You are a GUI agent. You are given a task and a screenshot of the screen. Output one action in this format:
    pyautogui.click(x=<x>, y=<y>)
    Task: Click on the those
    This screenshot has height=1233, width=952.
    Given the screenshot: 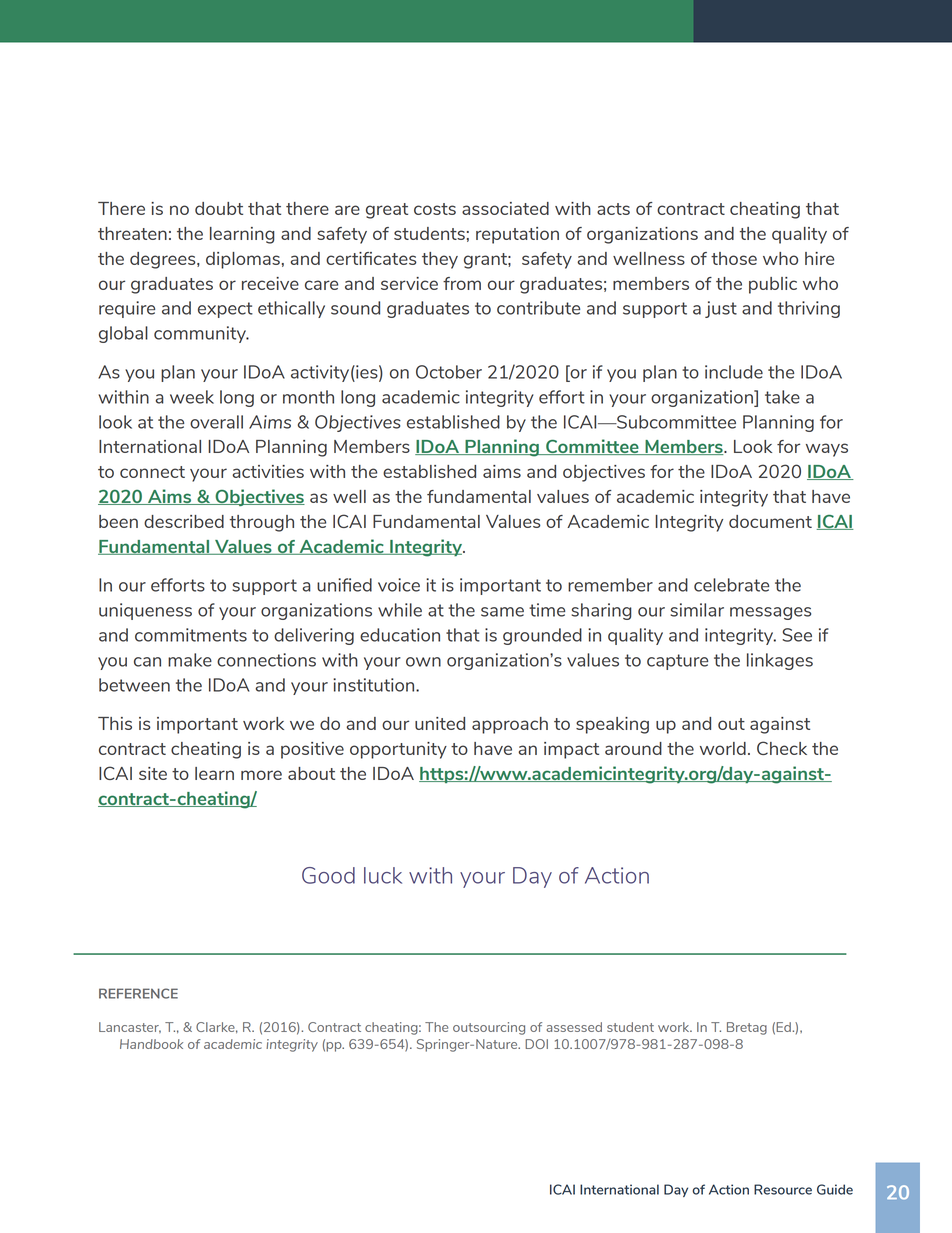 What is the action you would take?
    pyautogui.click(x=734, y=258)
